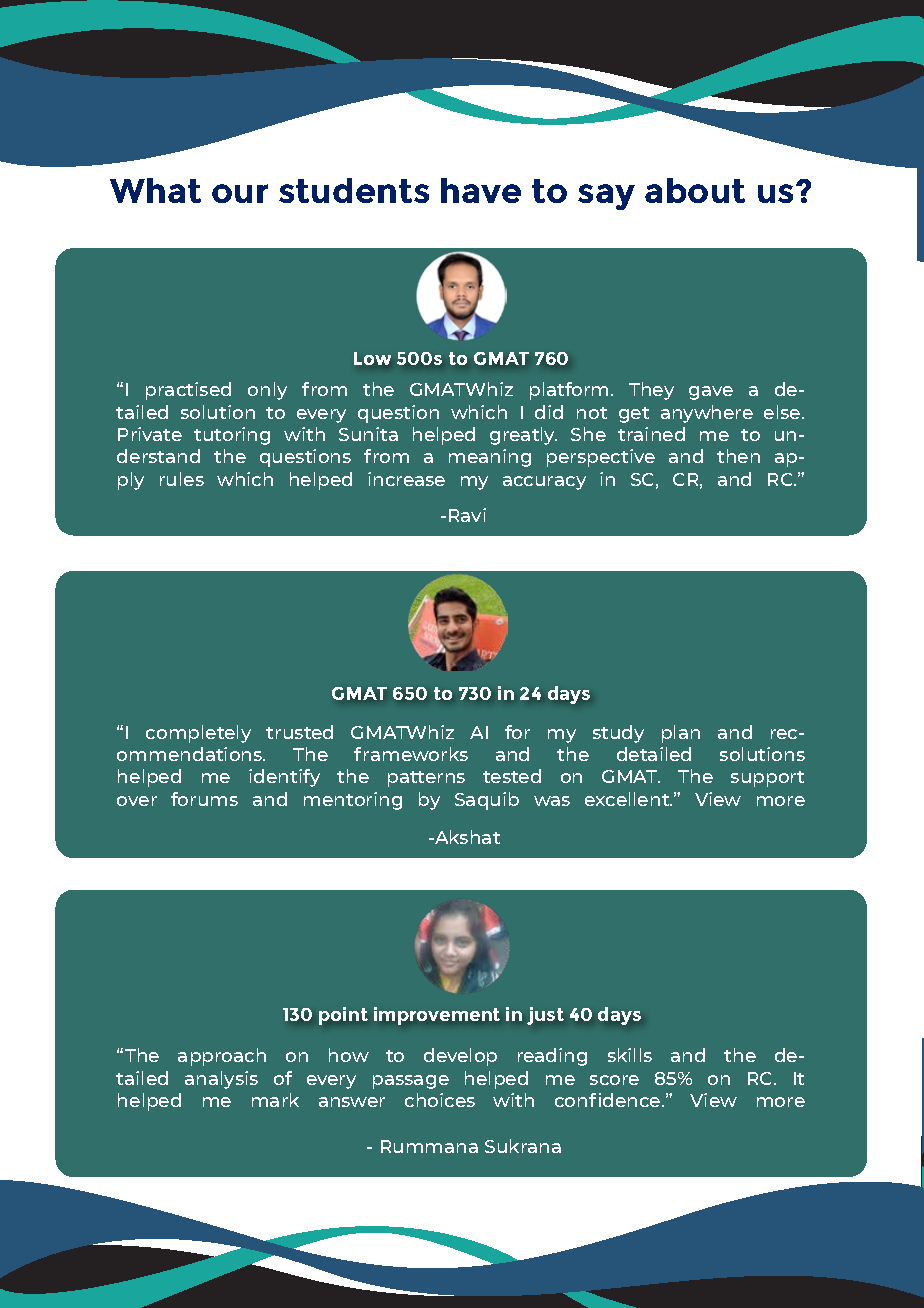 Image resolution: width=924 pixels, height=1308 pixels. I want to click on skills, so click(630, 1055).
